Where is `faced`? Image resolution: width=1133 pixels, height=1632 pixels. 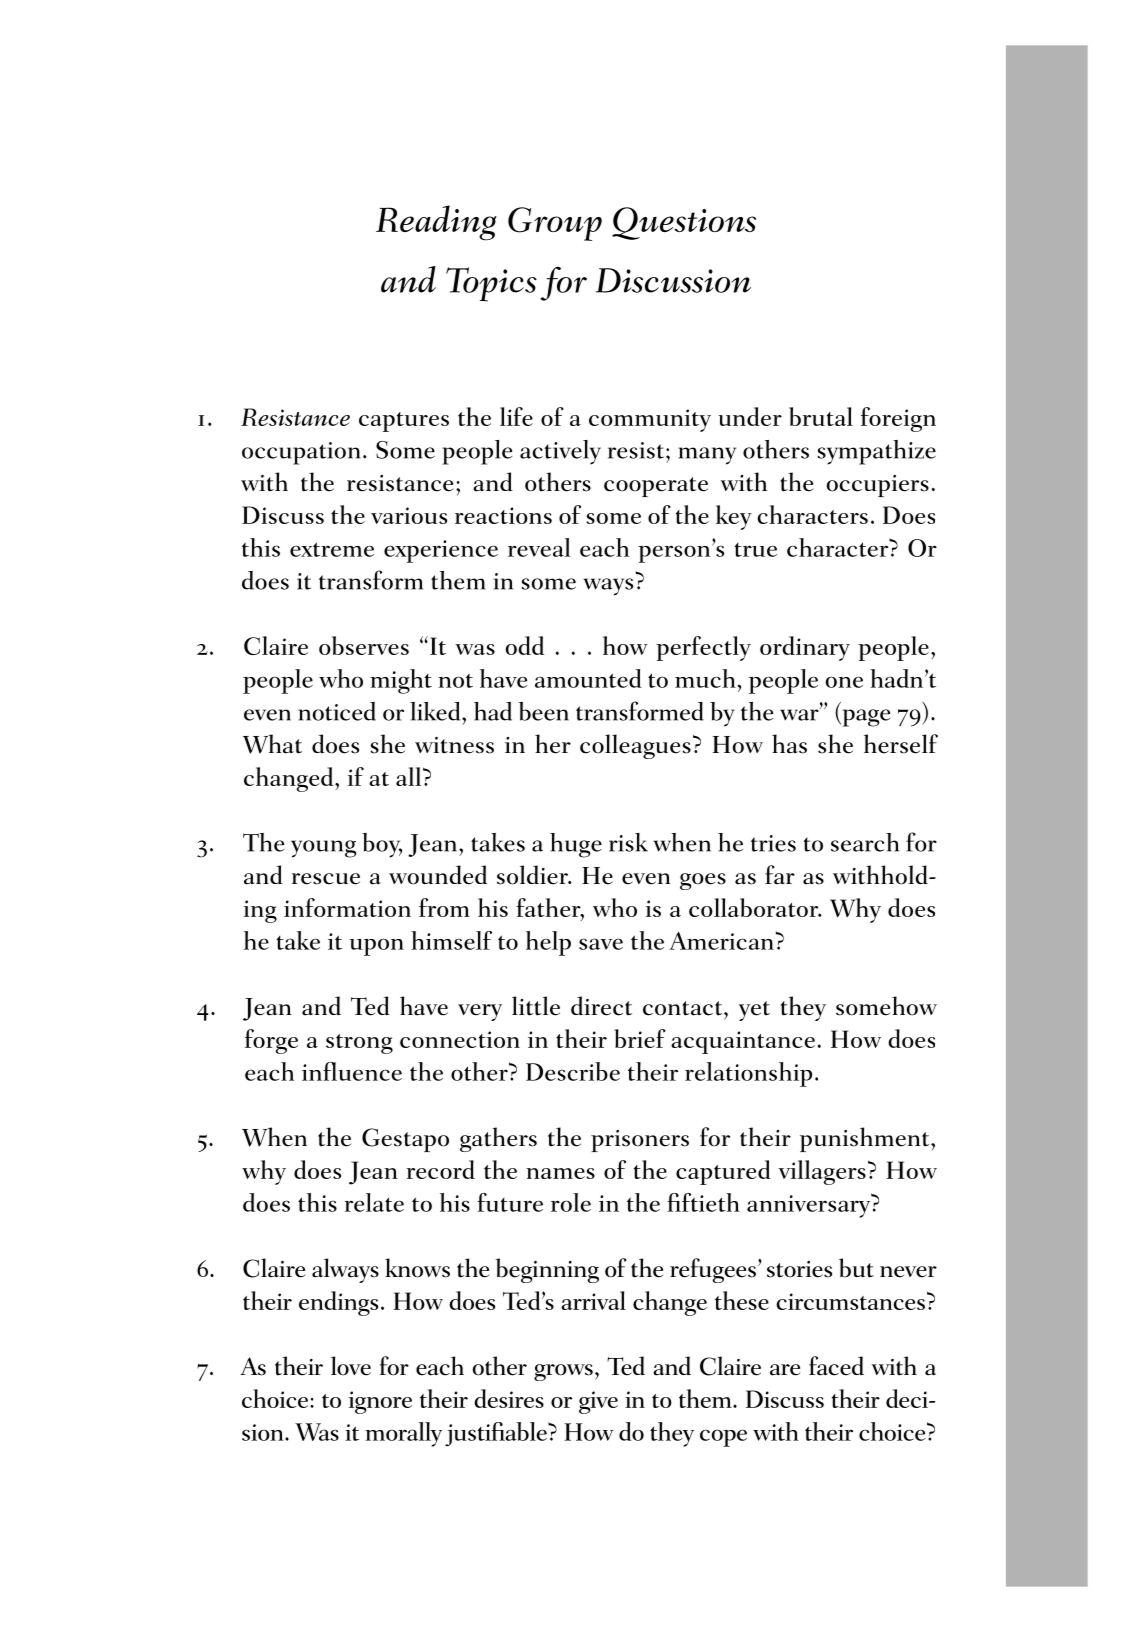
faced is located at coordinates (836, 1366).
